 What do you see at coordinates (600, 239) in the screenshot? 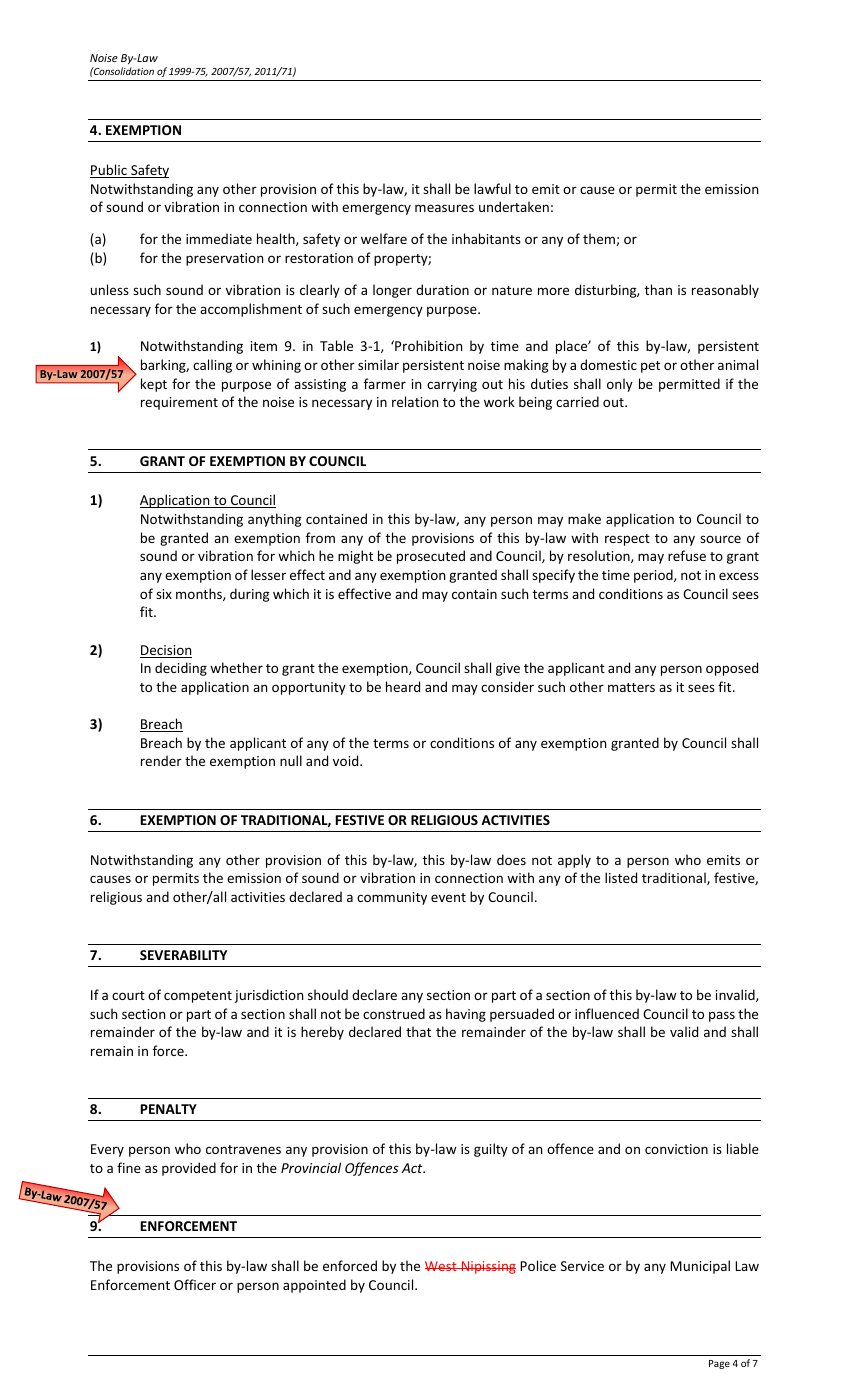
I see `them` at bounding box center [600, 239].
